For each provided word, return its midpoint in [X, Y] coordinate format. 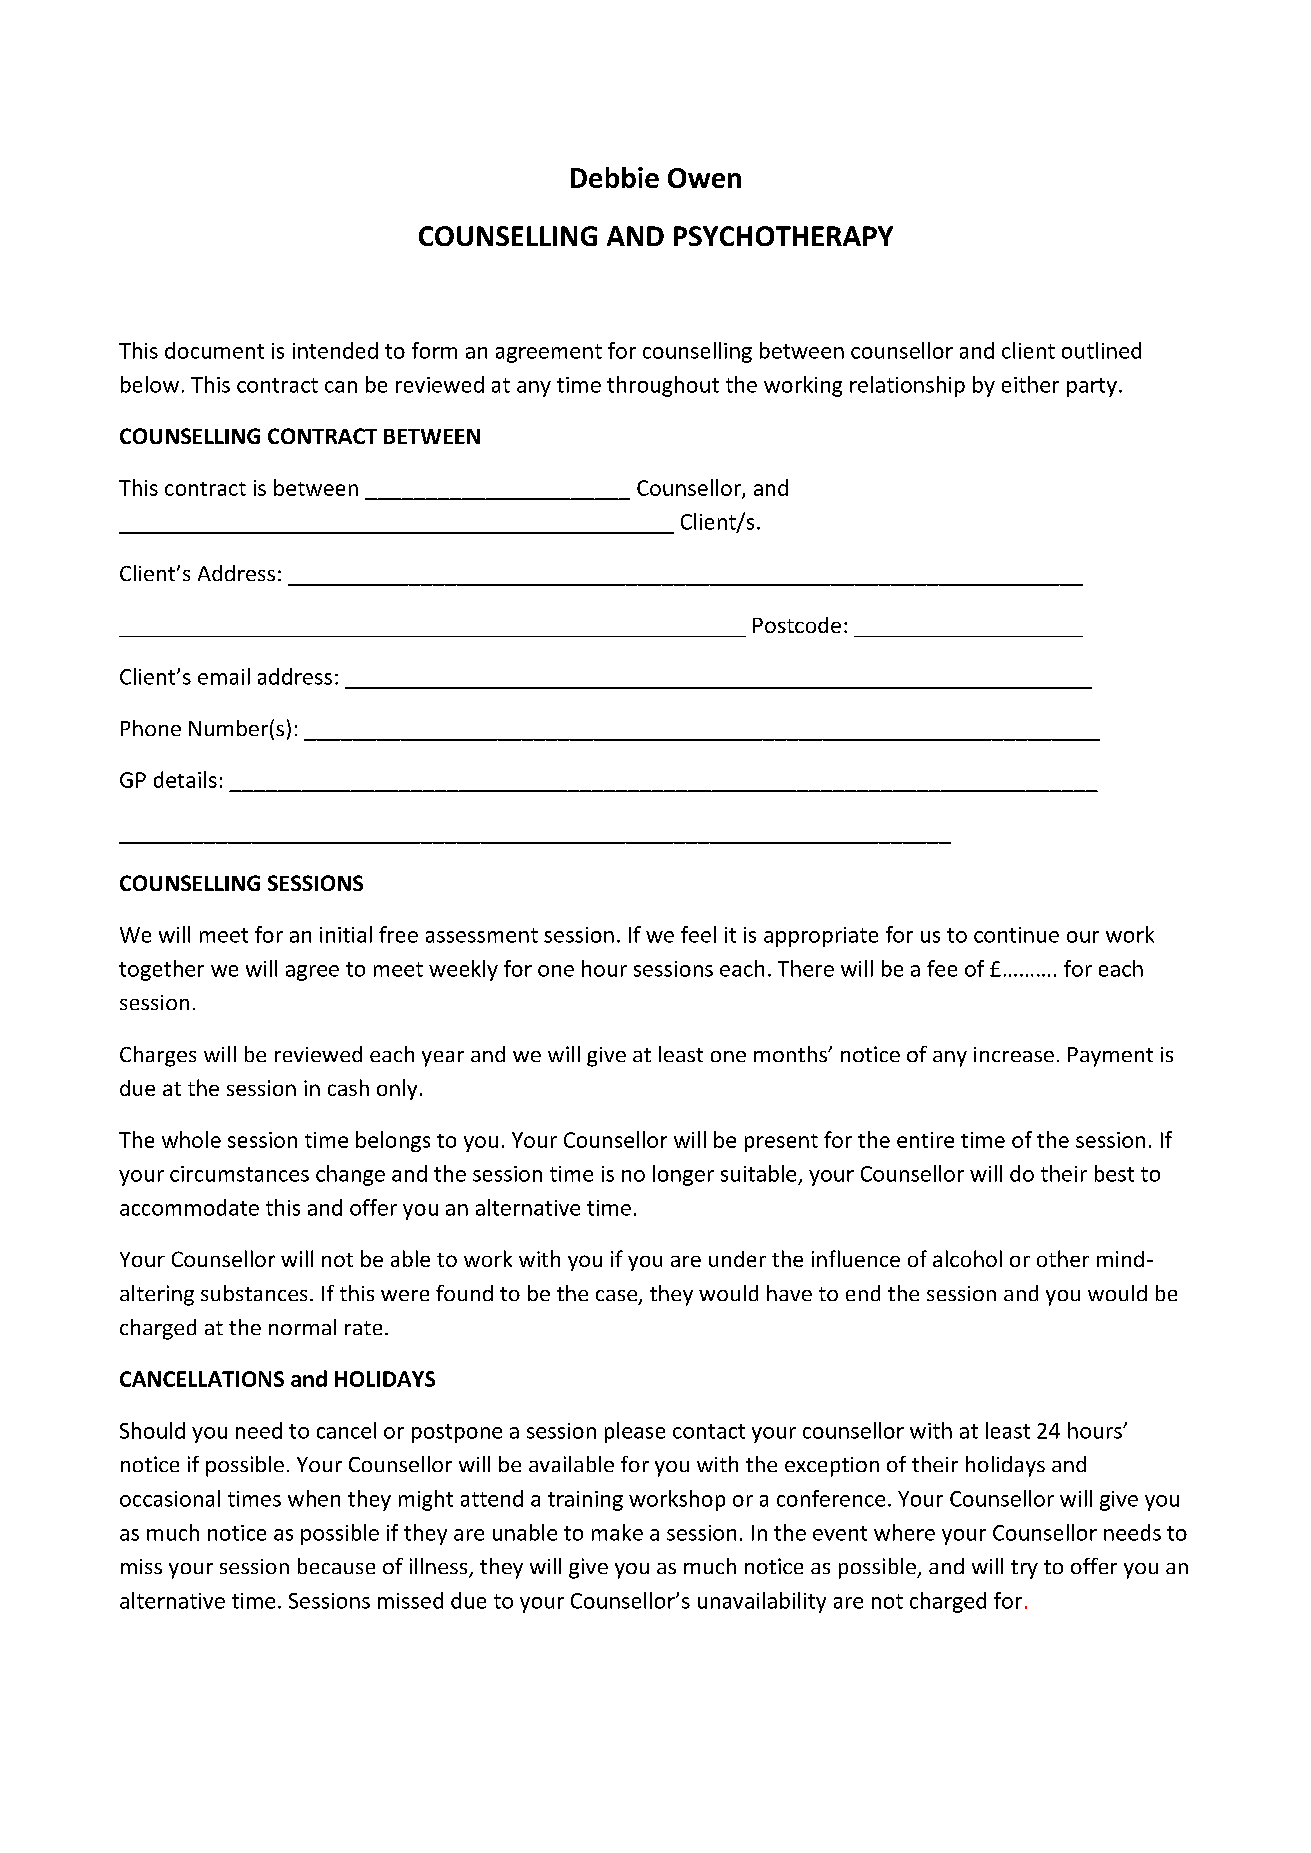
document [214, 350]
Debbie [615, 177]
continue [1016, 935]
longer [683, 1175]
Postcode [797, 625]
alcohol [967, 1258]
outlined [1101, 350]
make [617, 1532]
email [224, 676]
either [1030, 384]
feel [698, 934]
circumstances [239, 1174]
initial [346, 934]
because [336, 1566]
